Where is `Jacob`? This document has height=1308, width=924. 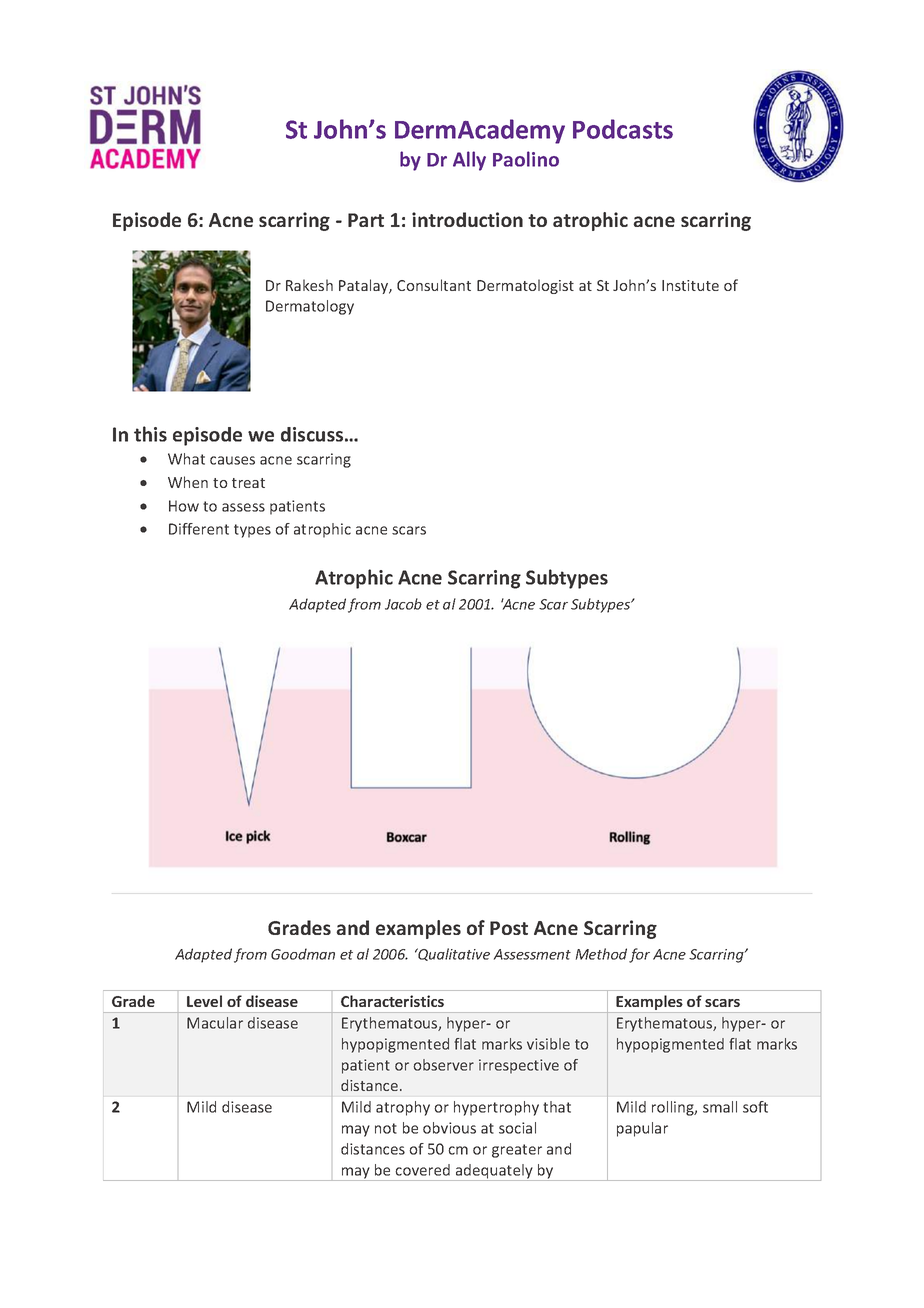
Jacob is located at coordinates (403, 604).
